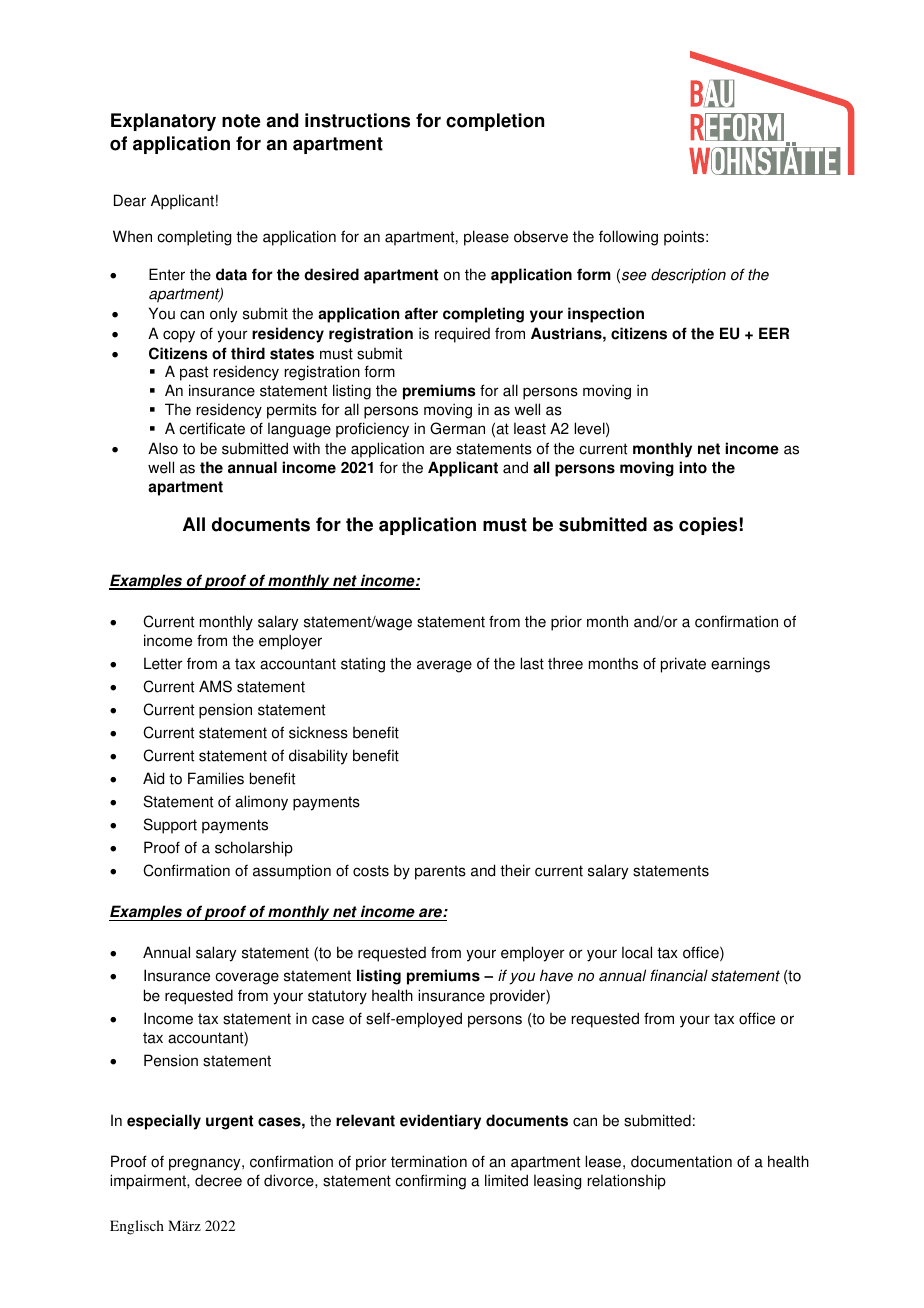 The width and height of the screenshot is (924, 1308). I want to click on into, so click(693, 467).
